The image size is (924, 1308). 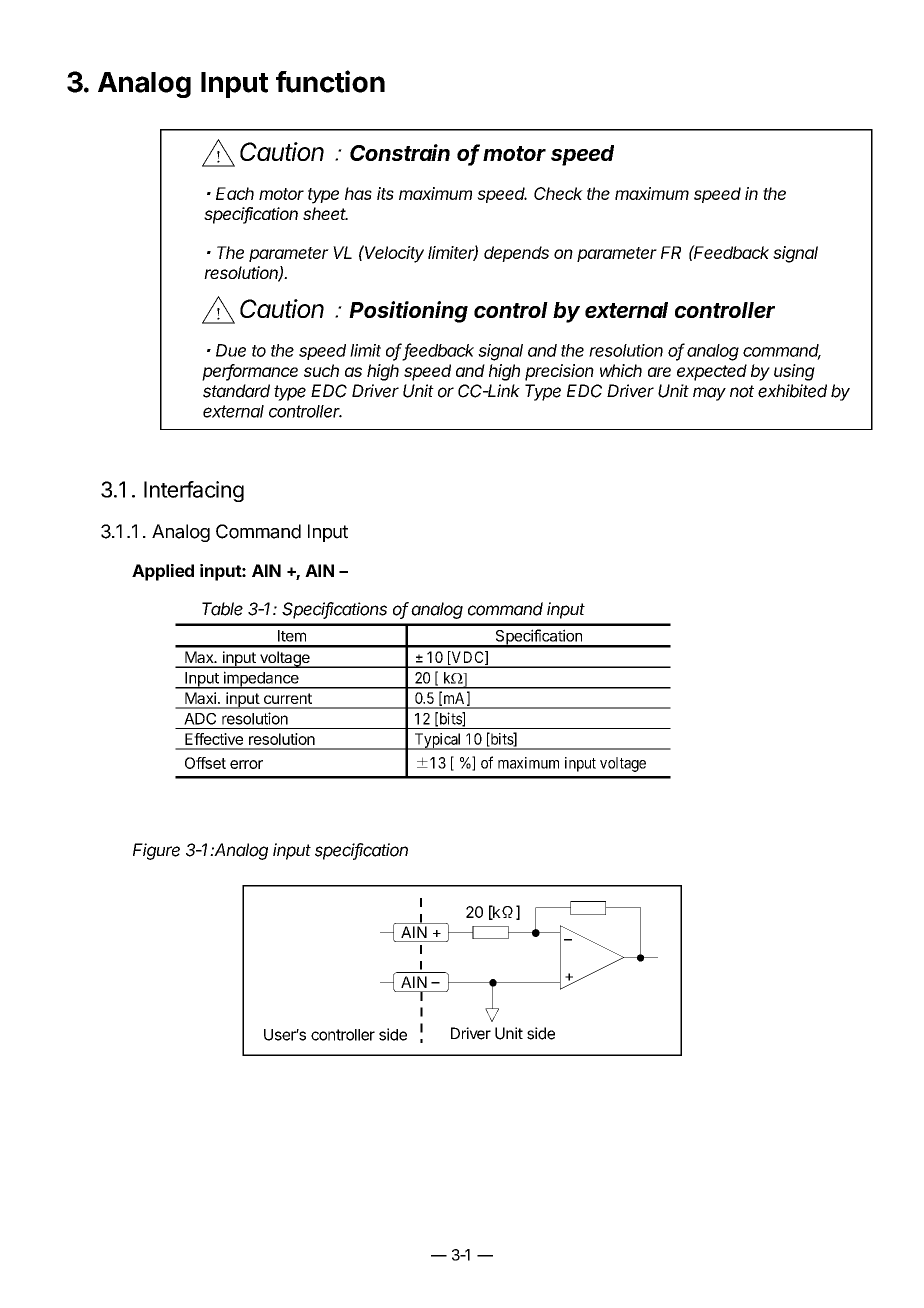 I want to click on function, so click(x=330, y=81).
